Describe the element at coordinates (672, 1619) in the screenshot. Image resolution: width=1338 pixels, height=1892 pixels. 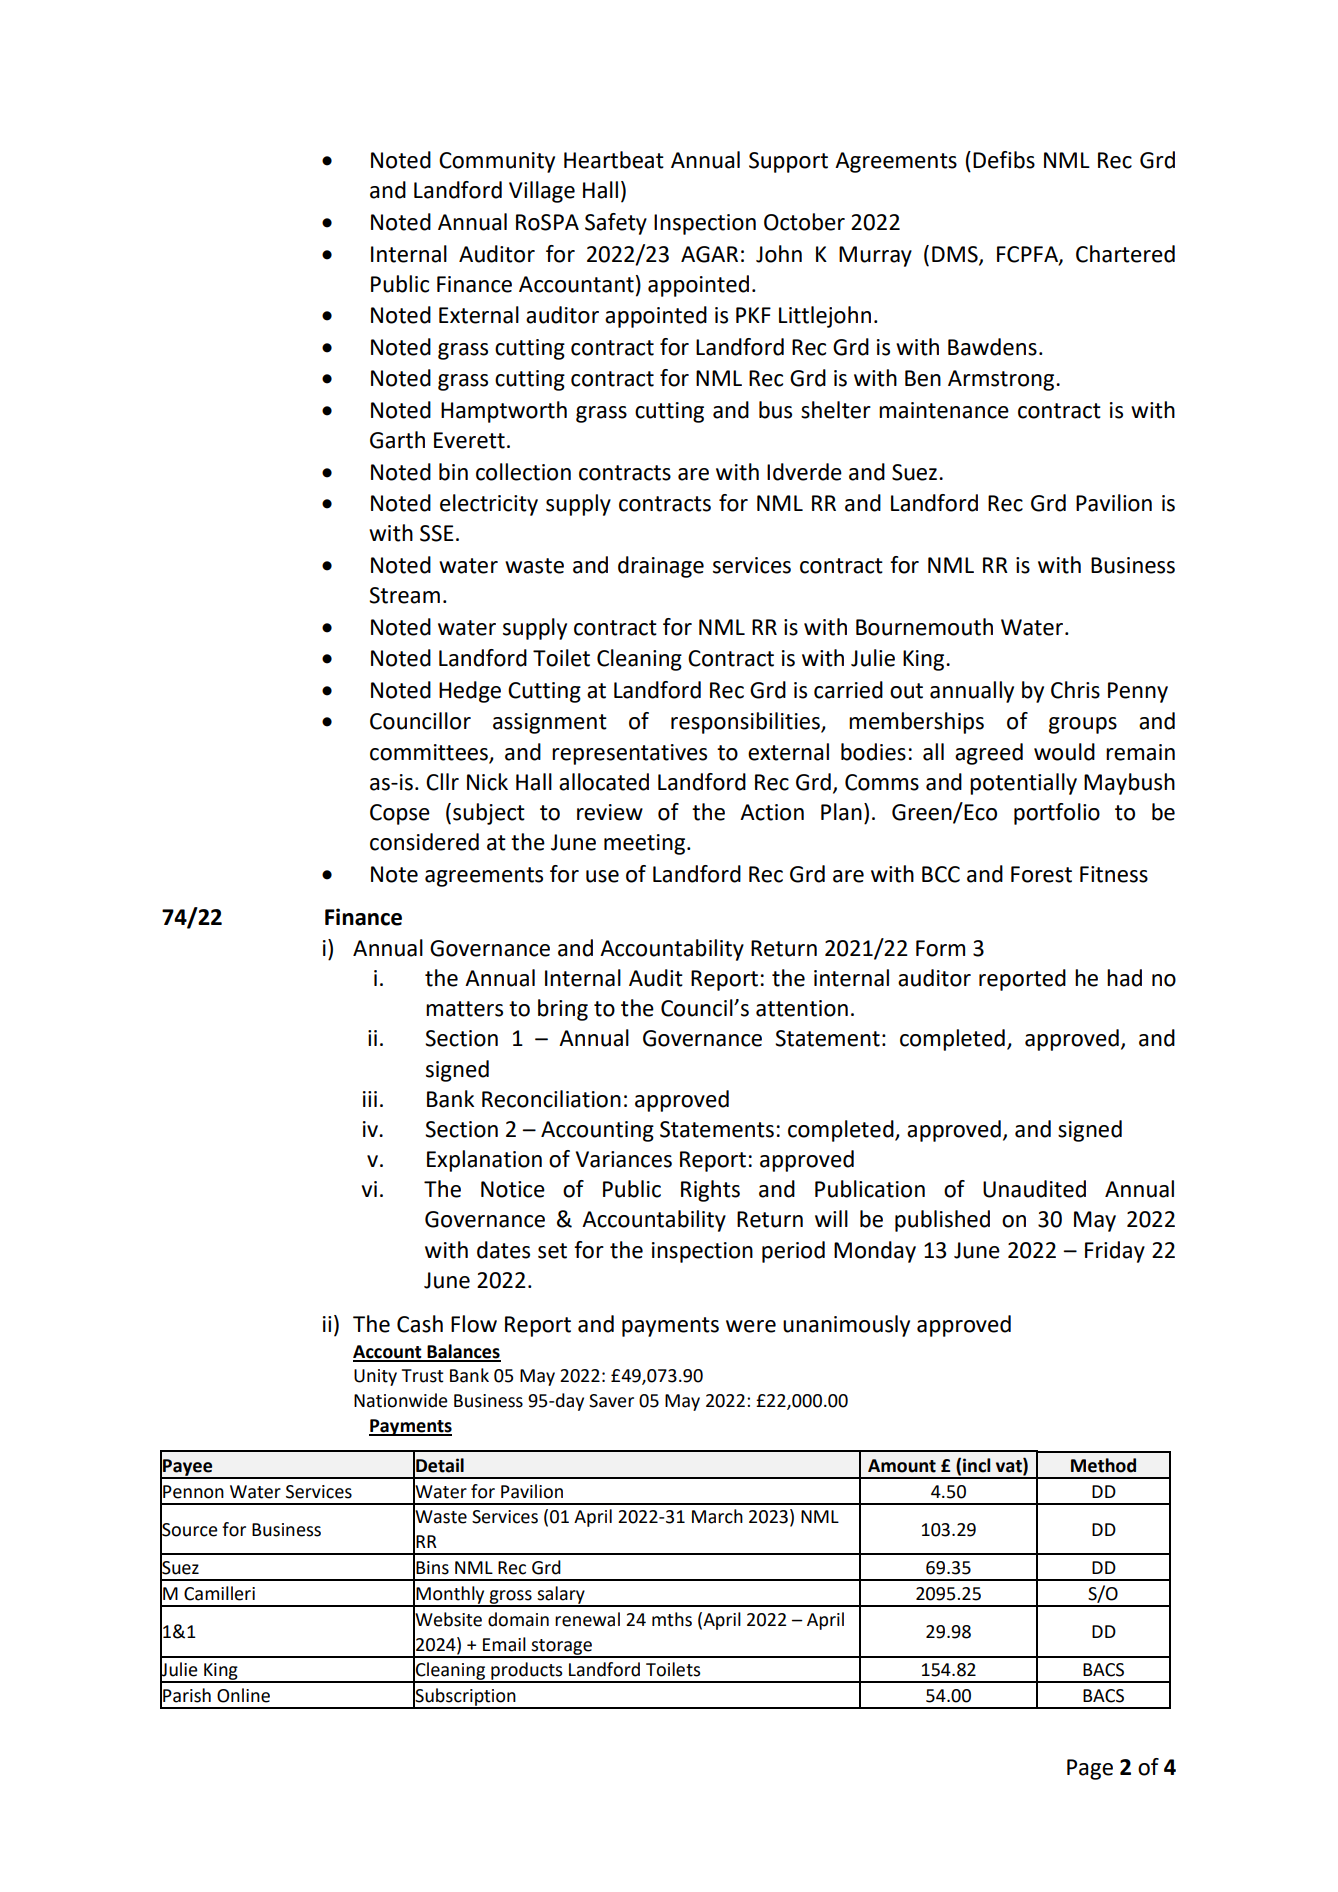
I see `mths` at that location.
